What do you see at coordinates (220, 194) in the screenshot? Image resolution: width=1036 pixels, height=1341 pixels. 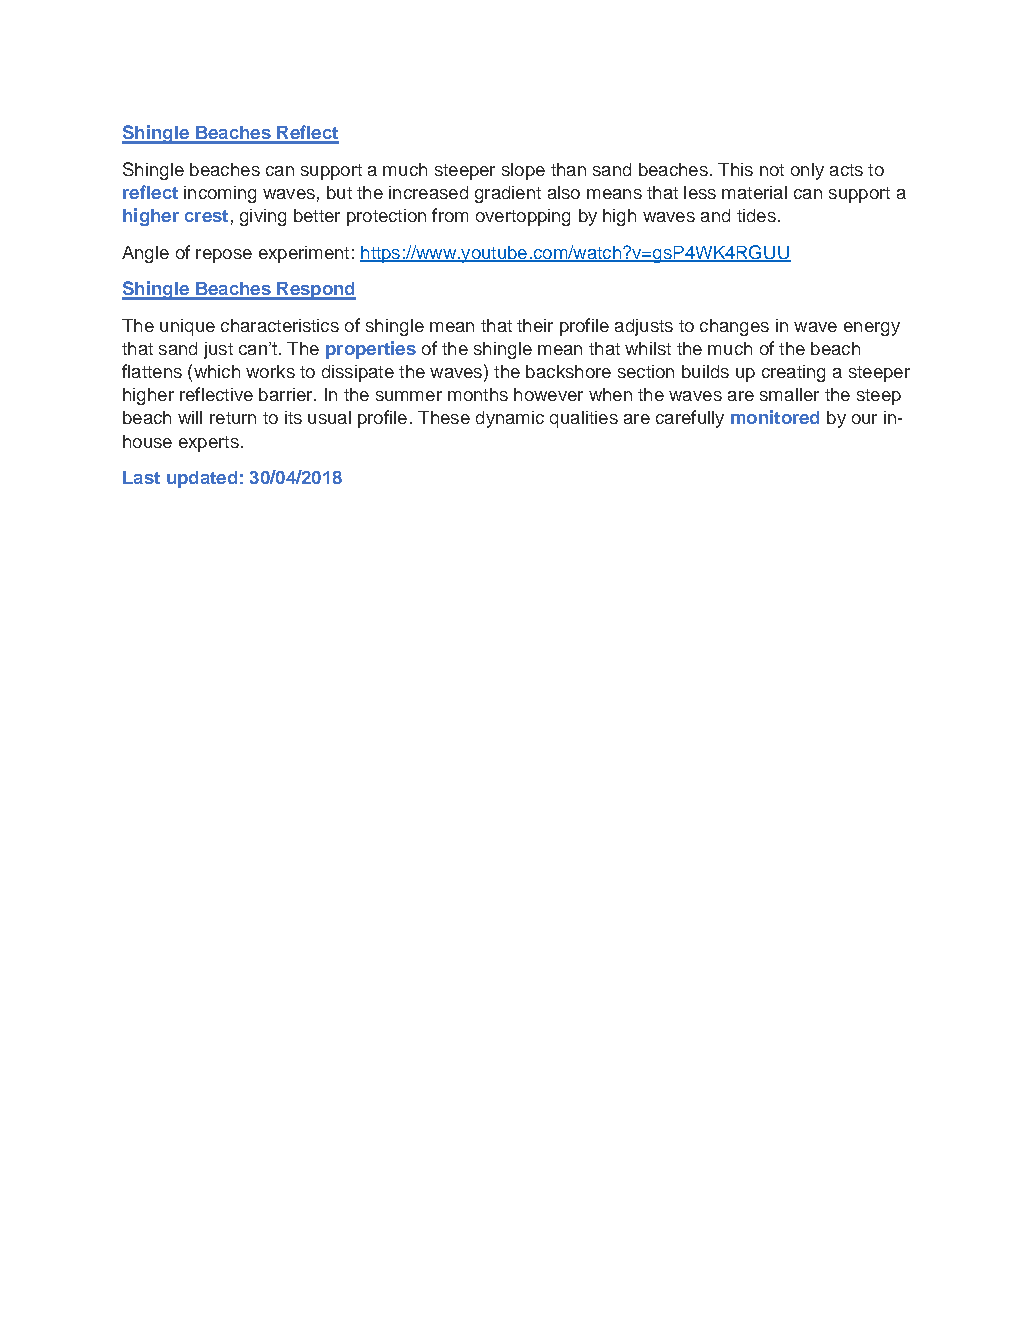 I see `incoming` at bounding box center [220, 194].
